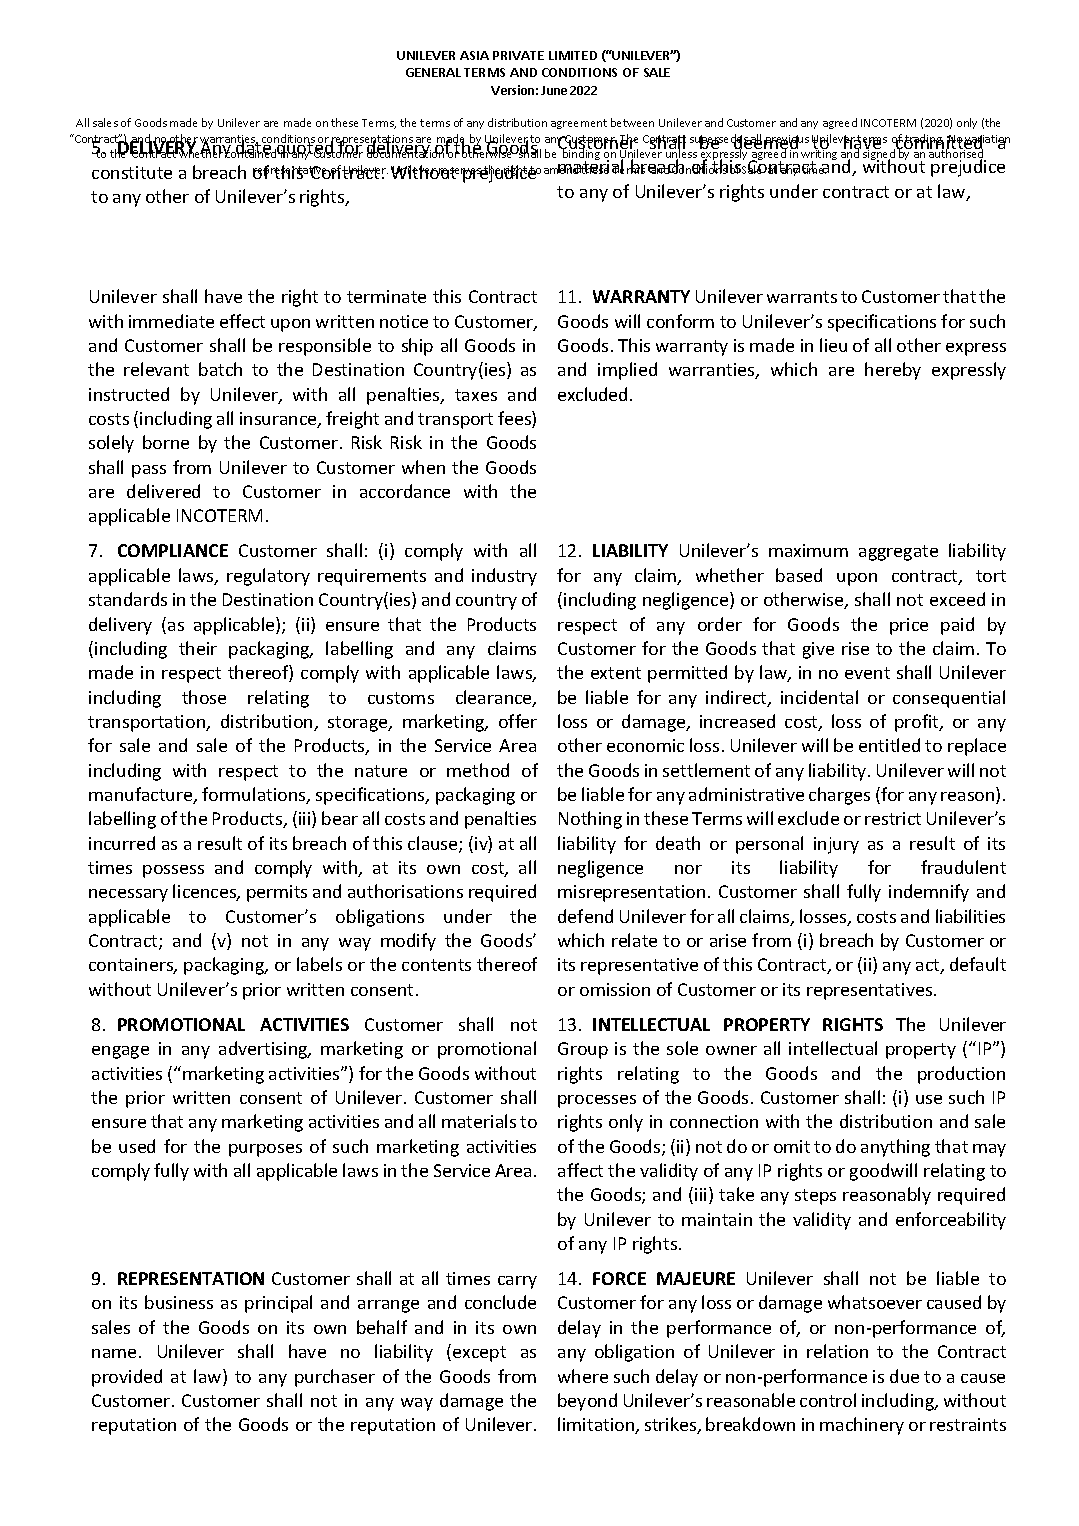  What do you see at coordinates (909, 626) in the document?
I see `price` at bounding box center [909, 626].
